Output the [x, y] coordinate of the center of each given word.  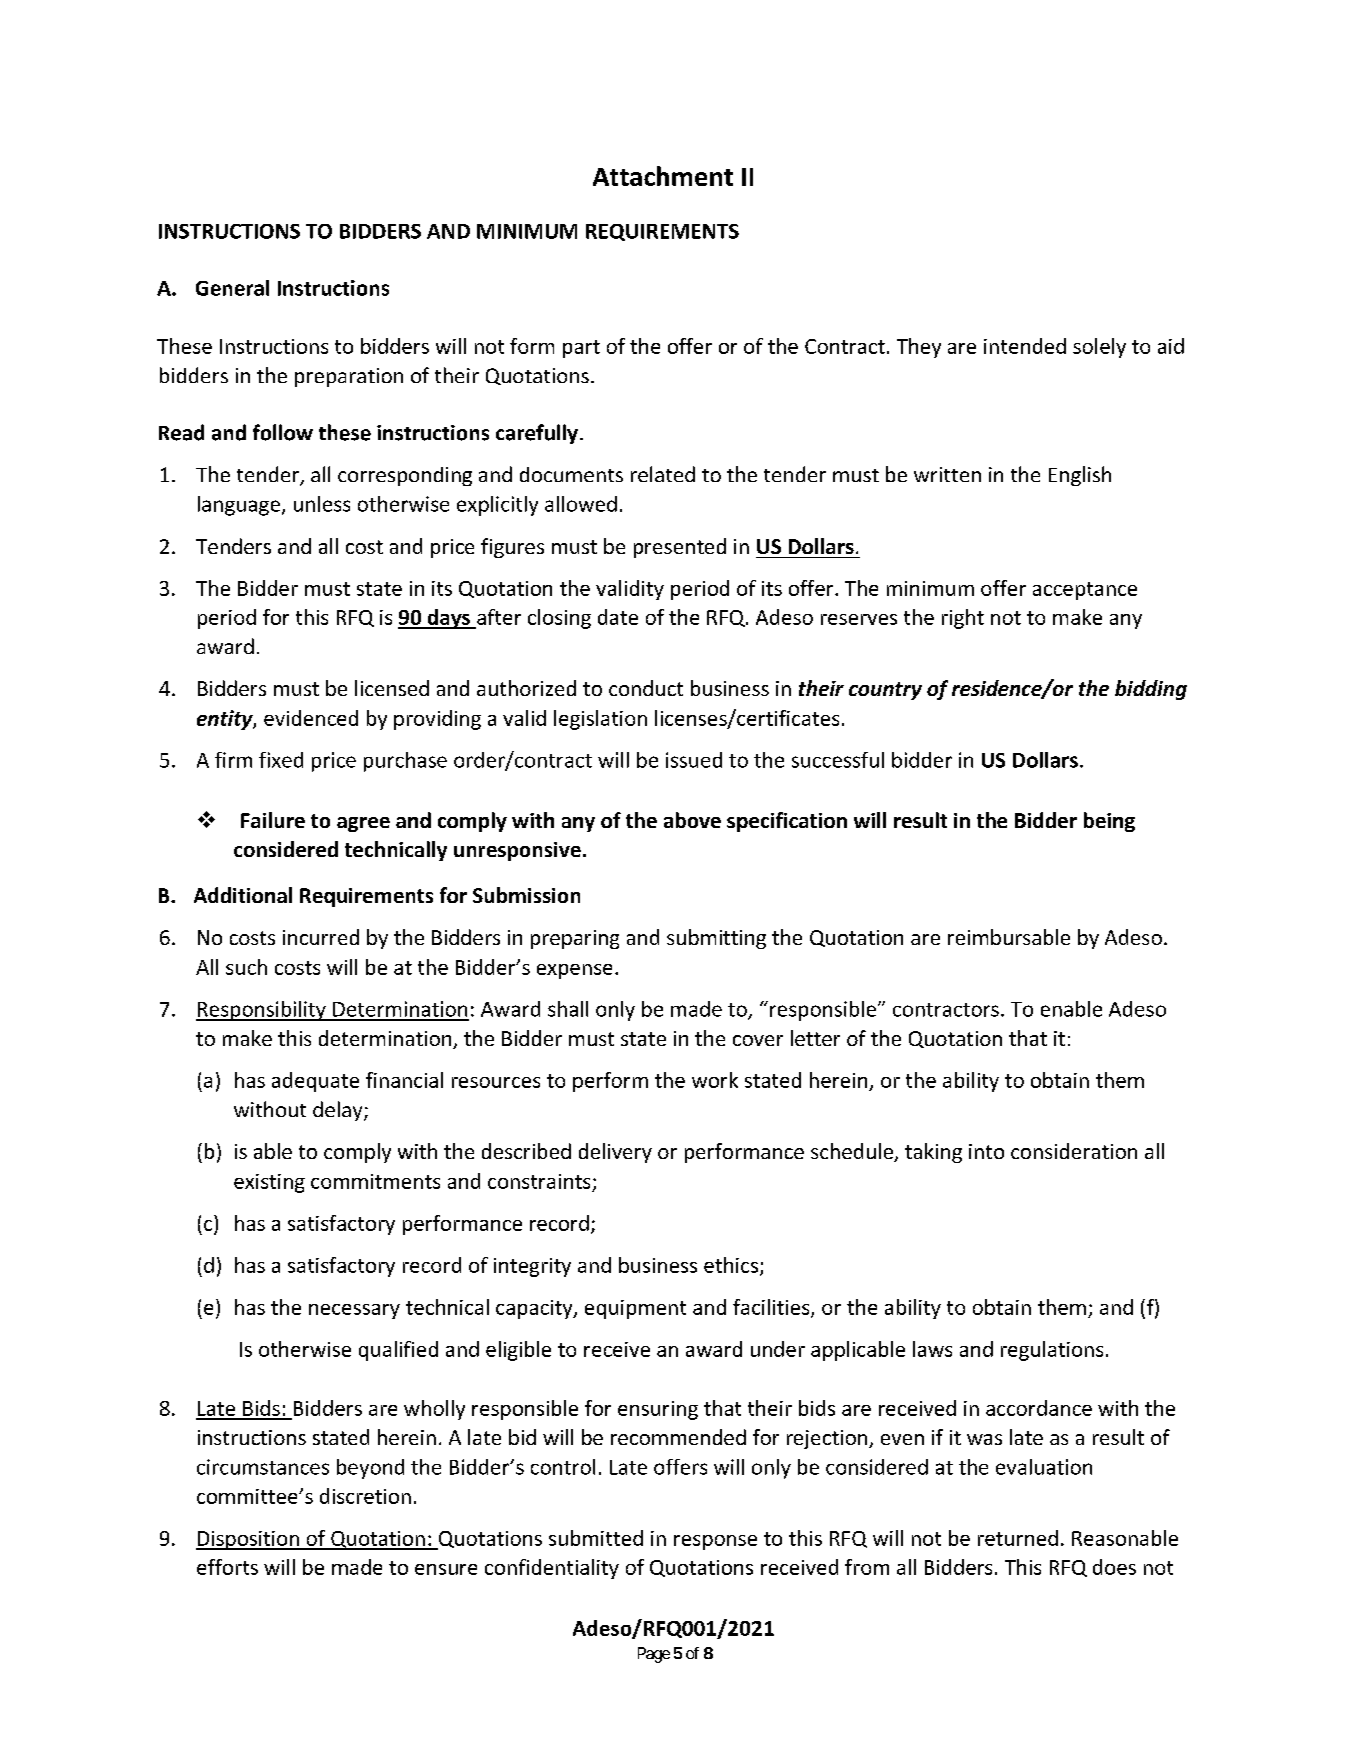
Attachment [663, 176]
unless [322, 504]
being [1109, 822]
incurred [321, 937]
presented [680, 548]
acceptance [1085, 591]
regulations [1052, 1351]
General [232, 288]
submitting [716, 939]
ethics [732, 1266]
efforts [227, 1567]
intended [1025, 346]
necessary [354, 1311]
